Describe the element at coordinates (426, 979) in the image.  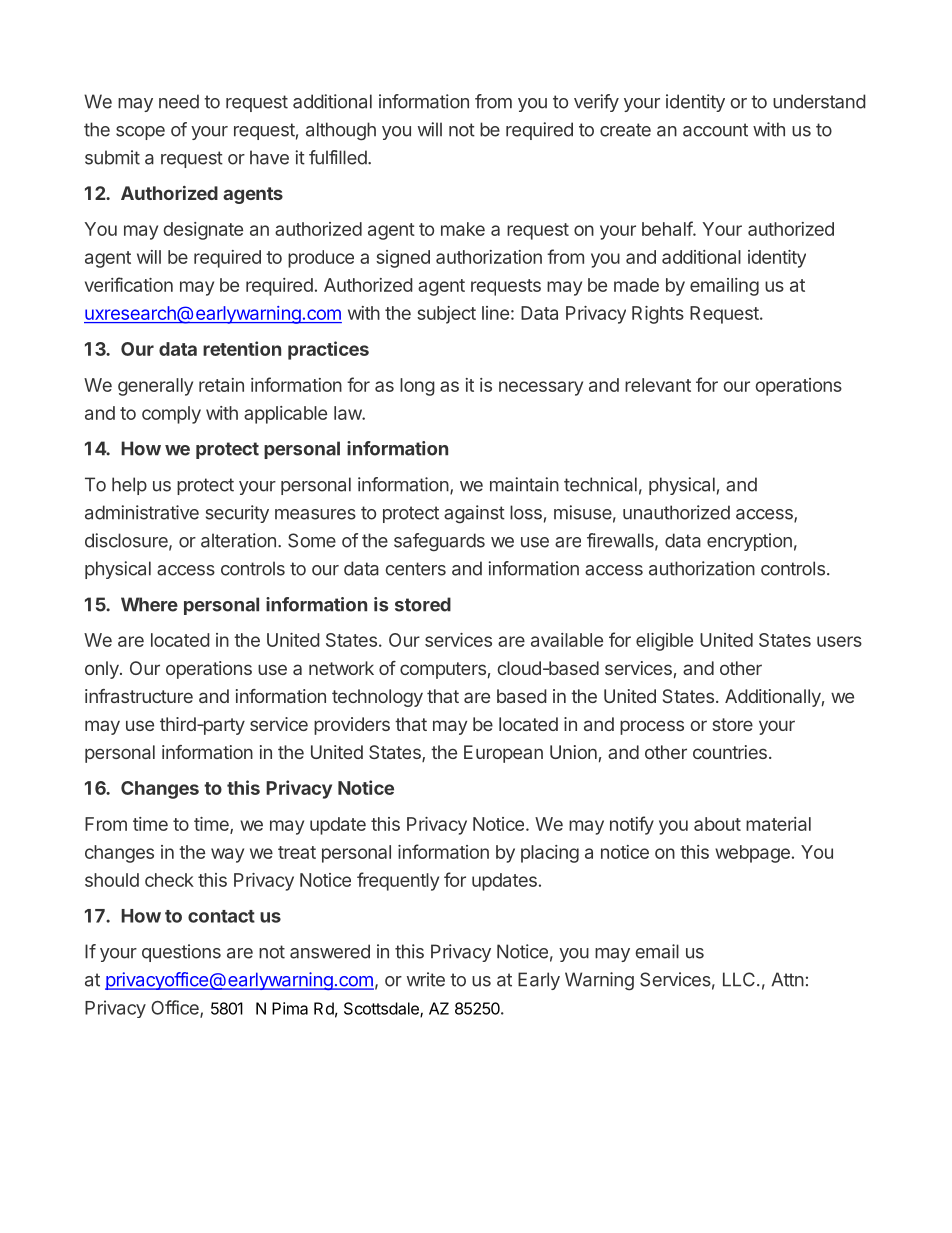
I see `write` at that location.
